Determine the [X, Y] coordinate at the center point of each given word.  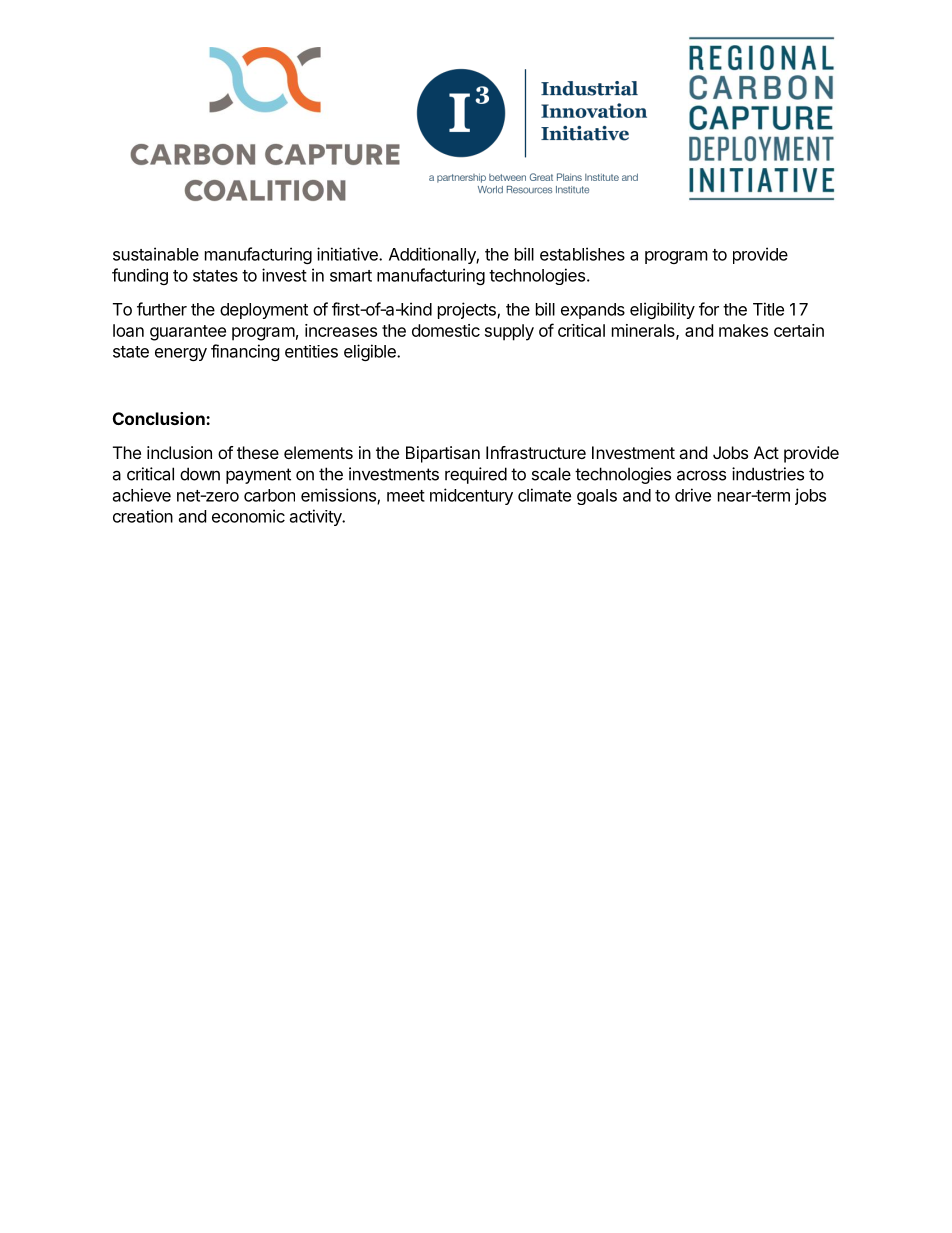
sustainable [156, 254]
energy [181, 354]
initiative [348, 254]
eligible [371, 352]
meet [406, 496]
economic [248, 516]
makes [743, 330]
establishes [582, 254]
